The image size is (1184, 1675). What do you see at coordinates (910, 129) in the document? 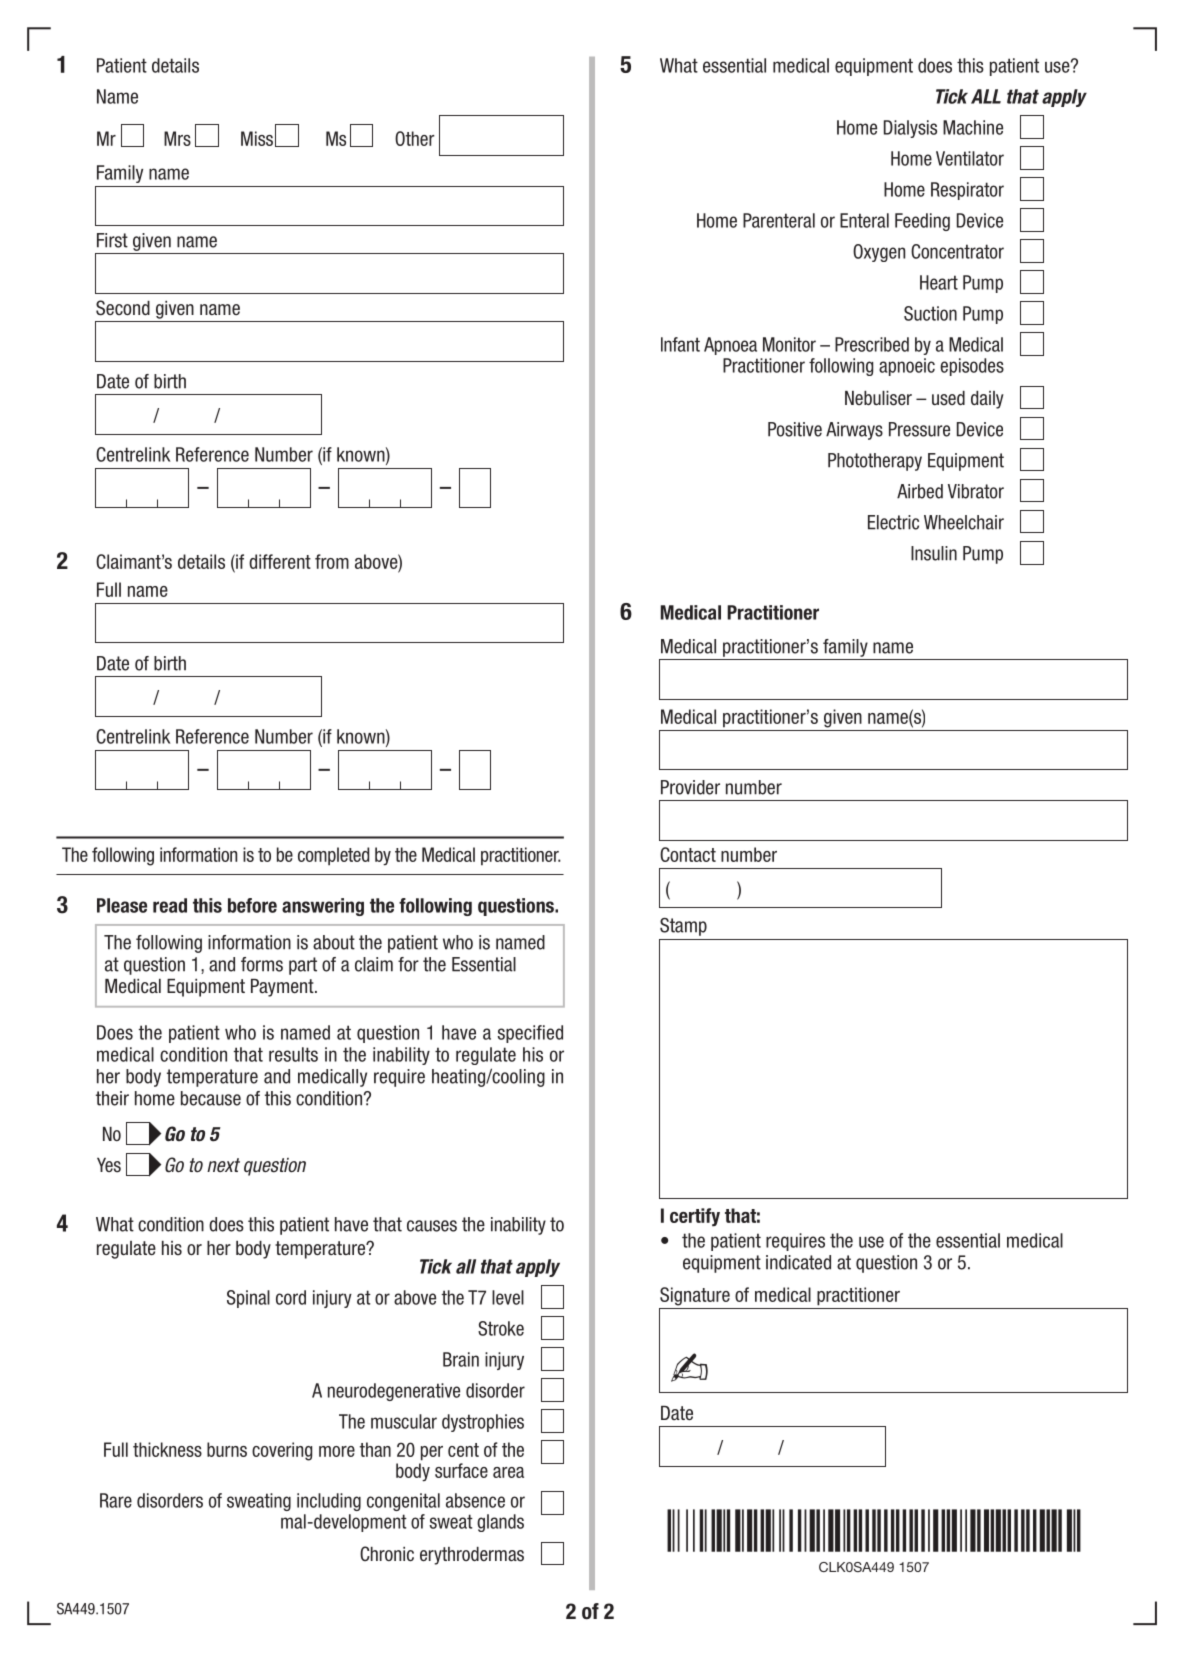
I see `Dialysis` at bounding box center [910, 129].
